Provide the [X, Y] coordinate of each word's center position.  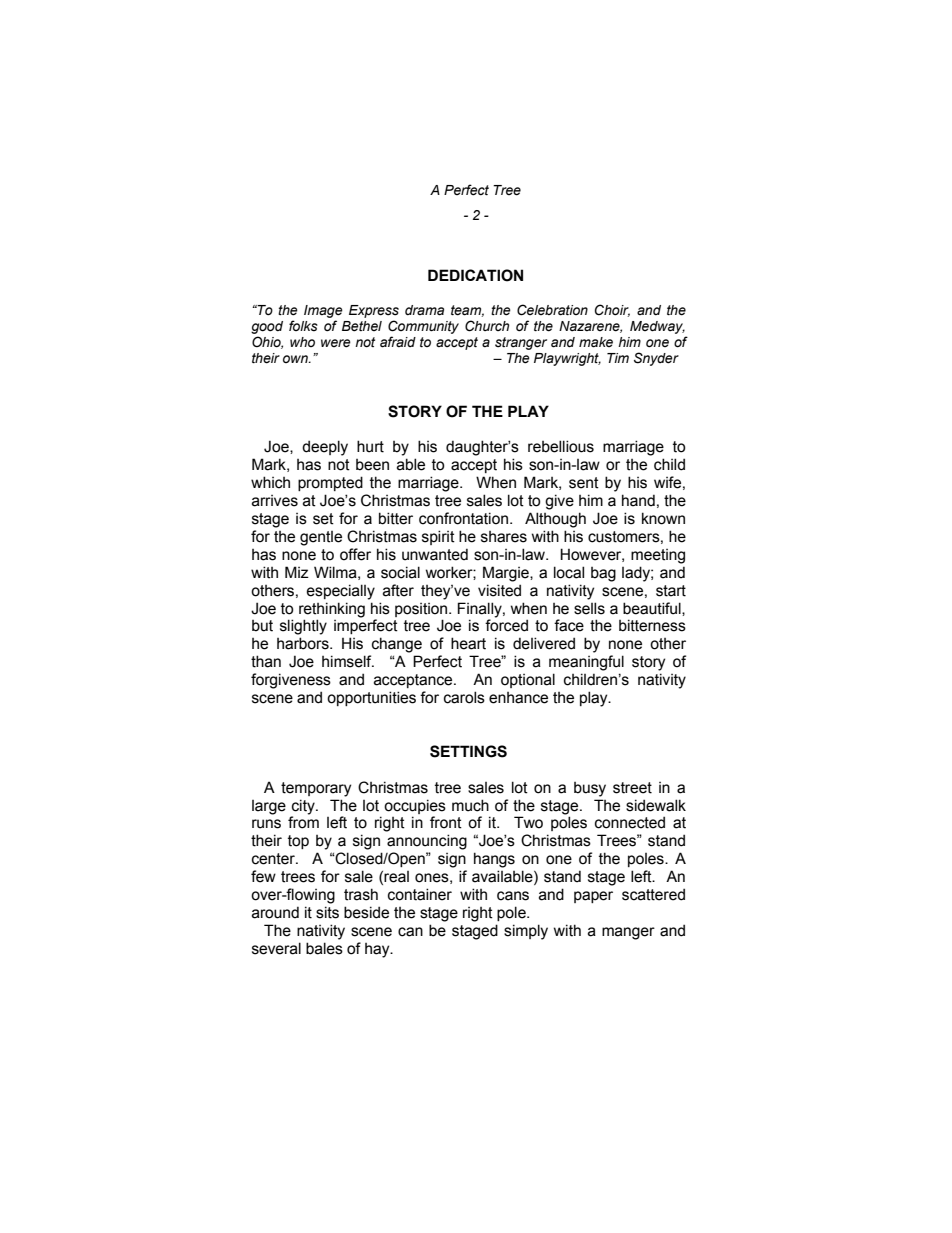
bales [324, 948]
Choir [612, 310]
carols [464, 697]
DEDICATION [475, 275]
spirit [438, 537]
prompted [330, 483]
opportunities [371, 698]
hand [638, 500]
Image [323, 311]
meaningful [586, 663]
